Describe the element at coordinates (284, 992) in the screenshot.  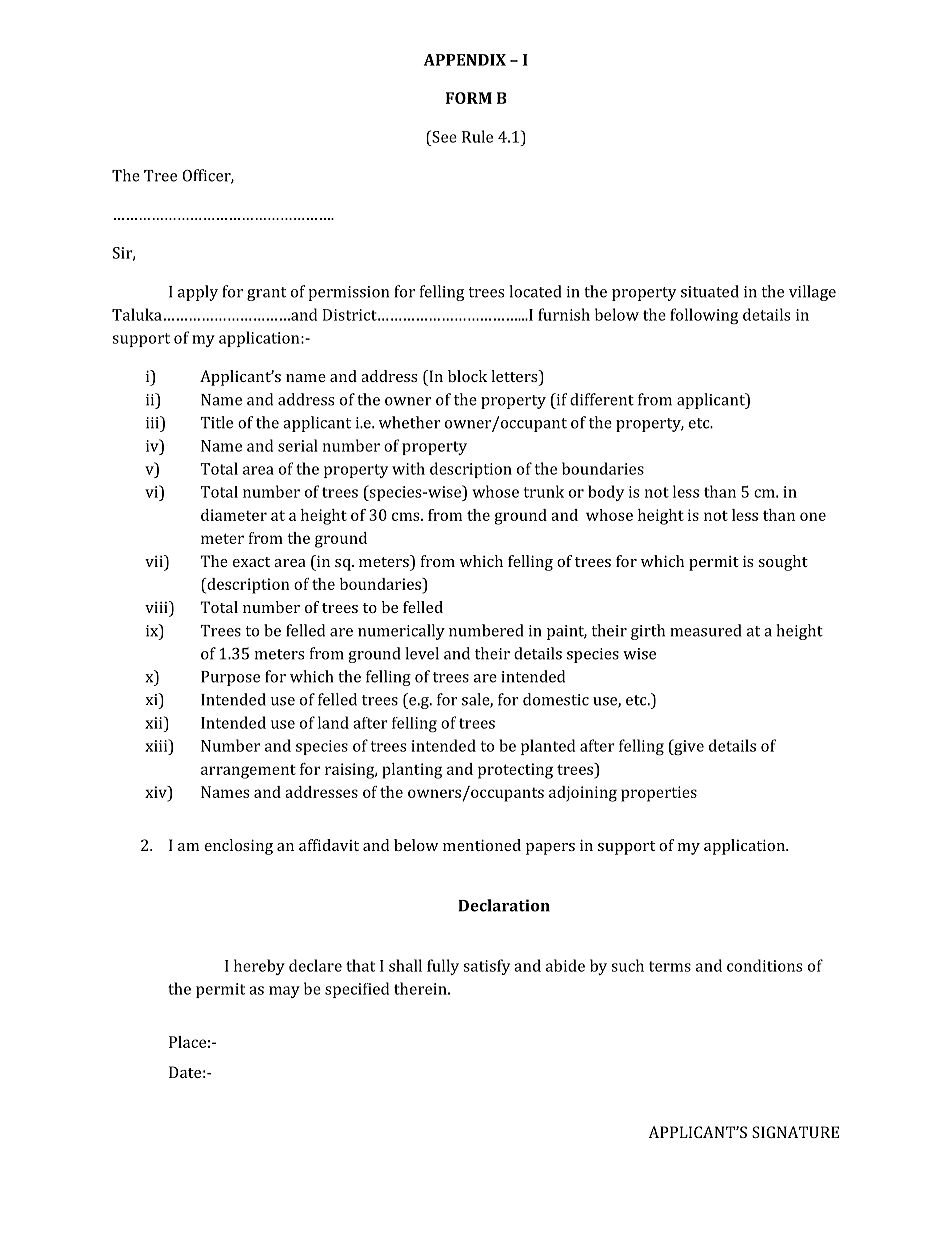
I see `may` at that location.
